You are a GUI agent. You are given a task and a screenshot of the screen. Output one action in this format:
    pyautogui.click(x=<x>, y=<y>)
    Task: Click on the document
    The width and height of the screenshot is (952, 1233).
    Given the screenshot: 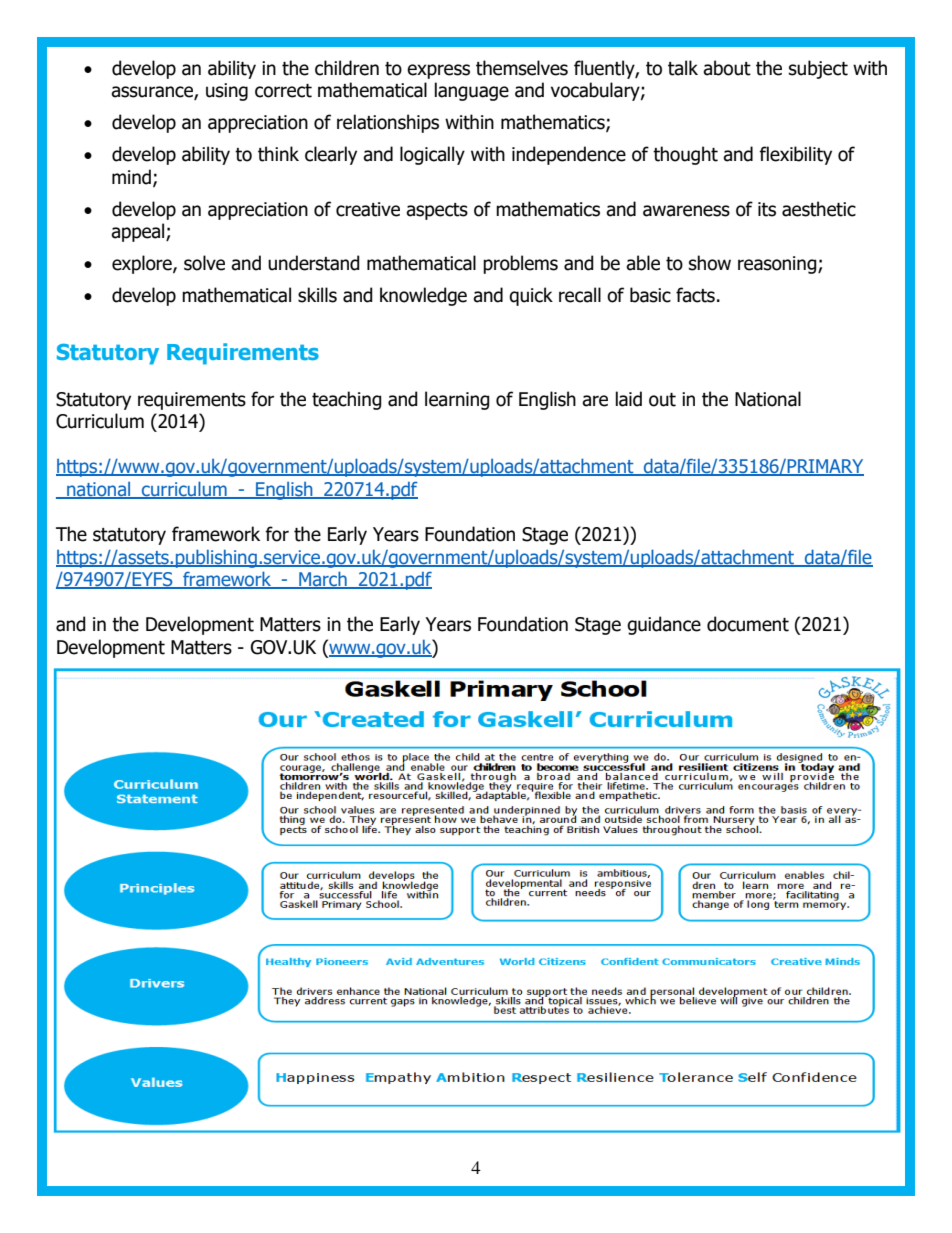 What is the action you would take?
    pyautogui.click(x=748, y=624)
